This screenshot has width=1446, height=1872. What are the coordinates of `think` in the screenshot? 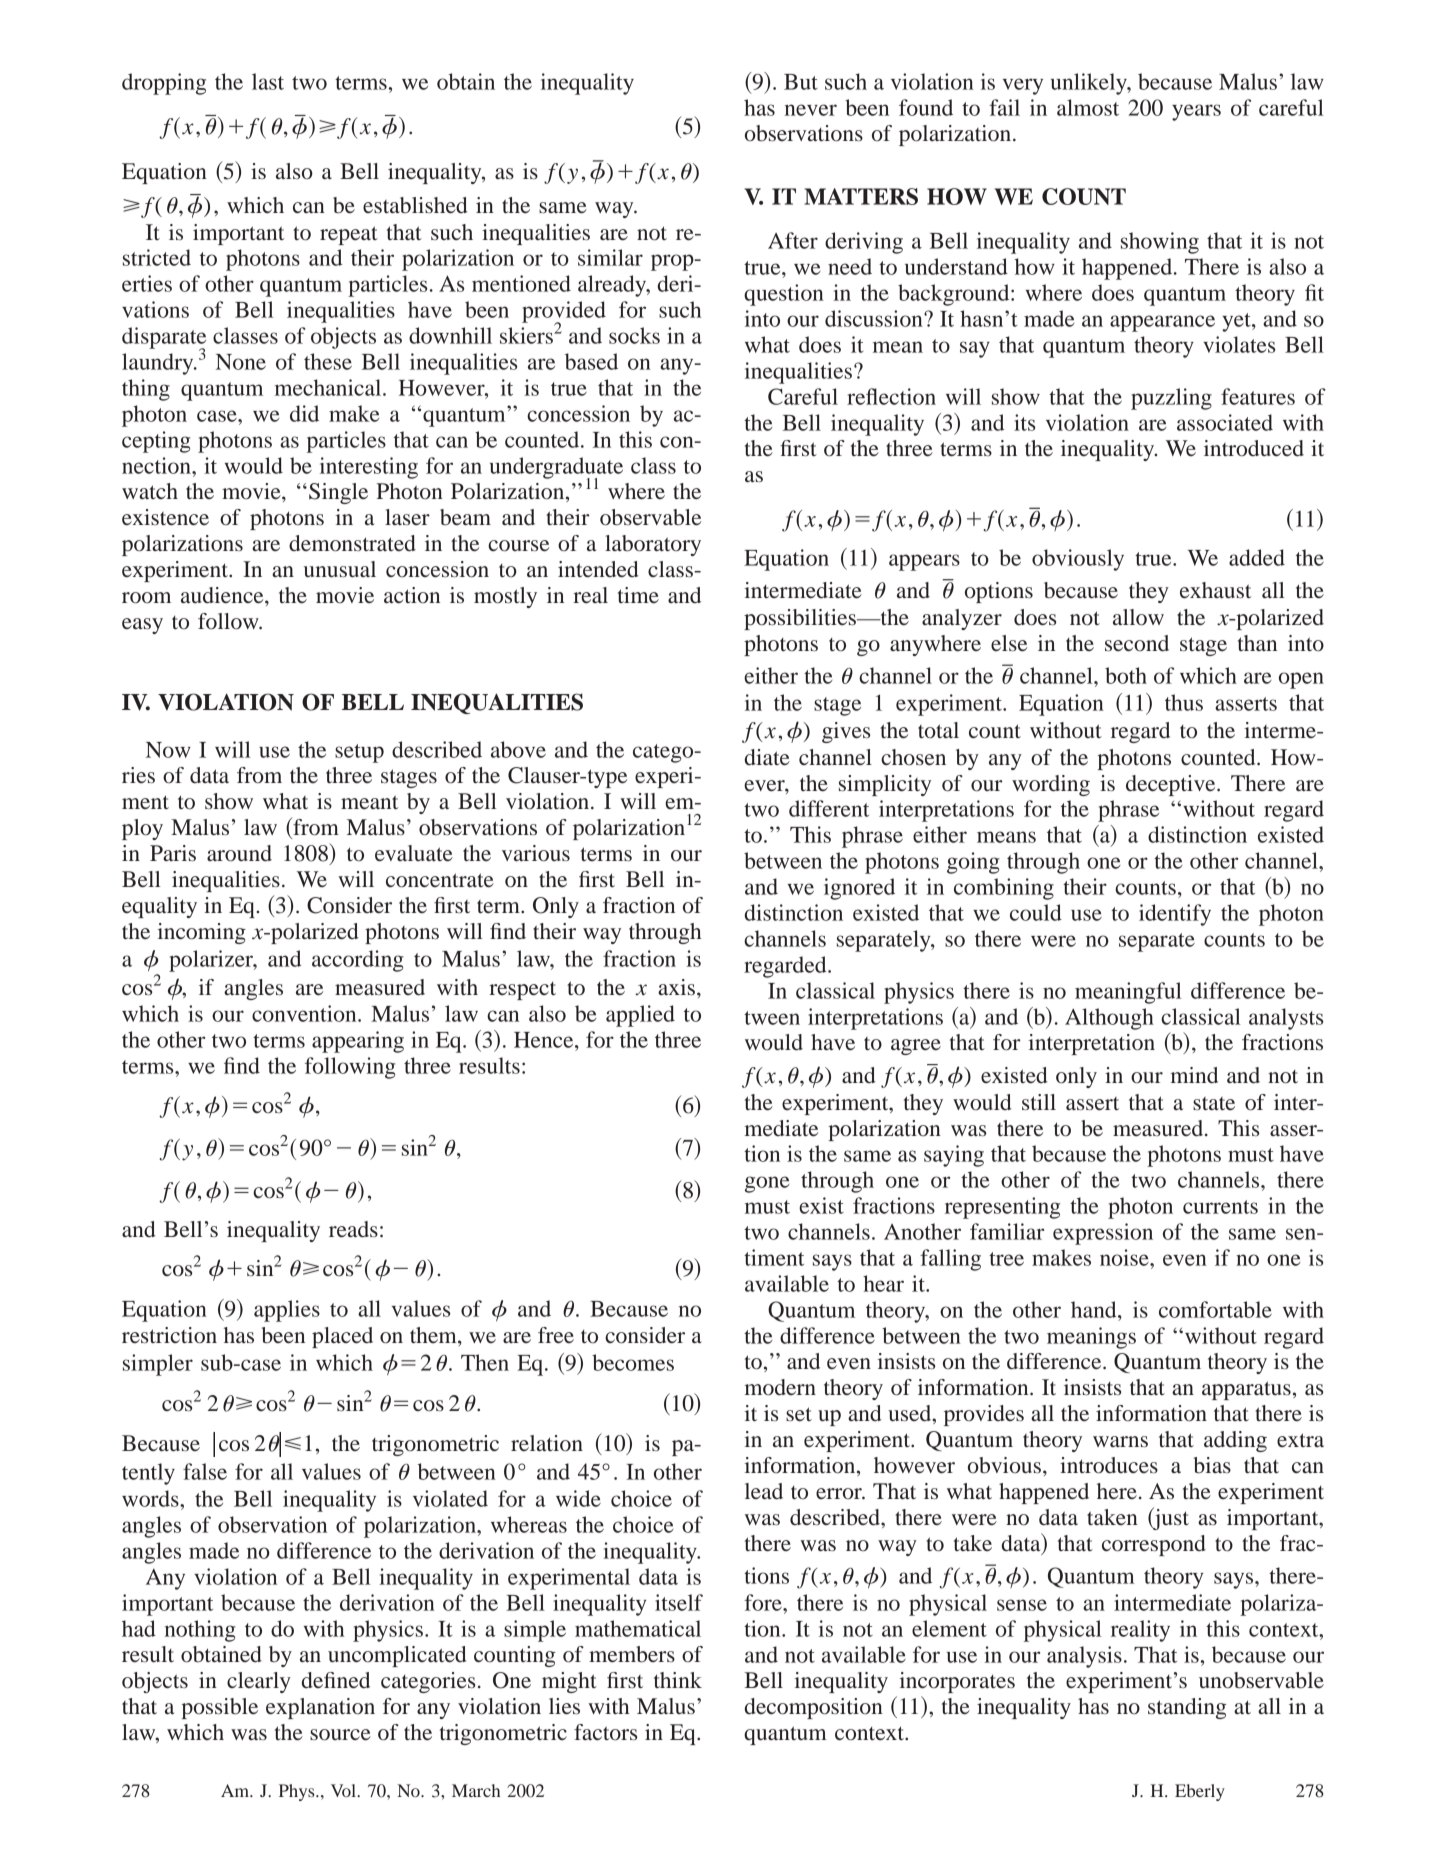 It's located at (678, 1680).
